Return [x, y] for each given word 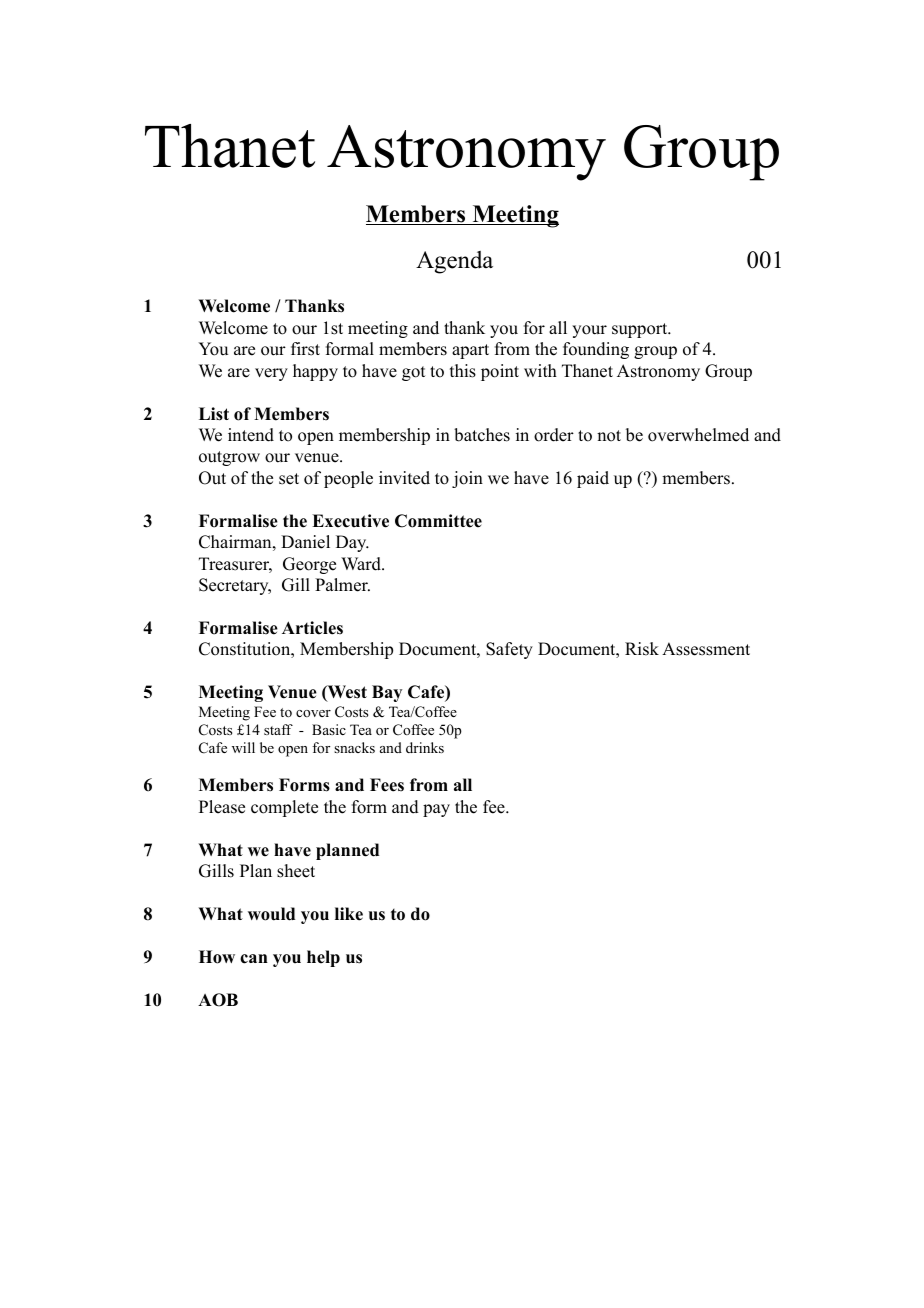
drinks [425, 747]
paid [593, 479]
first [305, 349]
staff [278, 729]
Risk [642, 649]
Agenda [454, 262]
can [254, 959]
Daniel [305, 542]
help [323, 958]
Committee [438, 521]
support [641, 330]
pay [436, 810]
